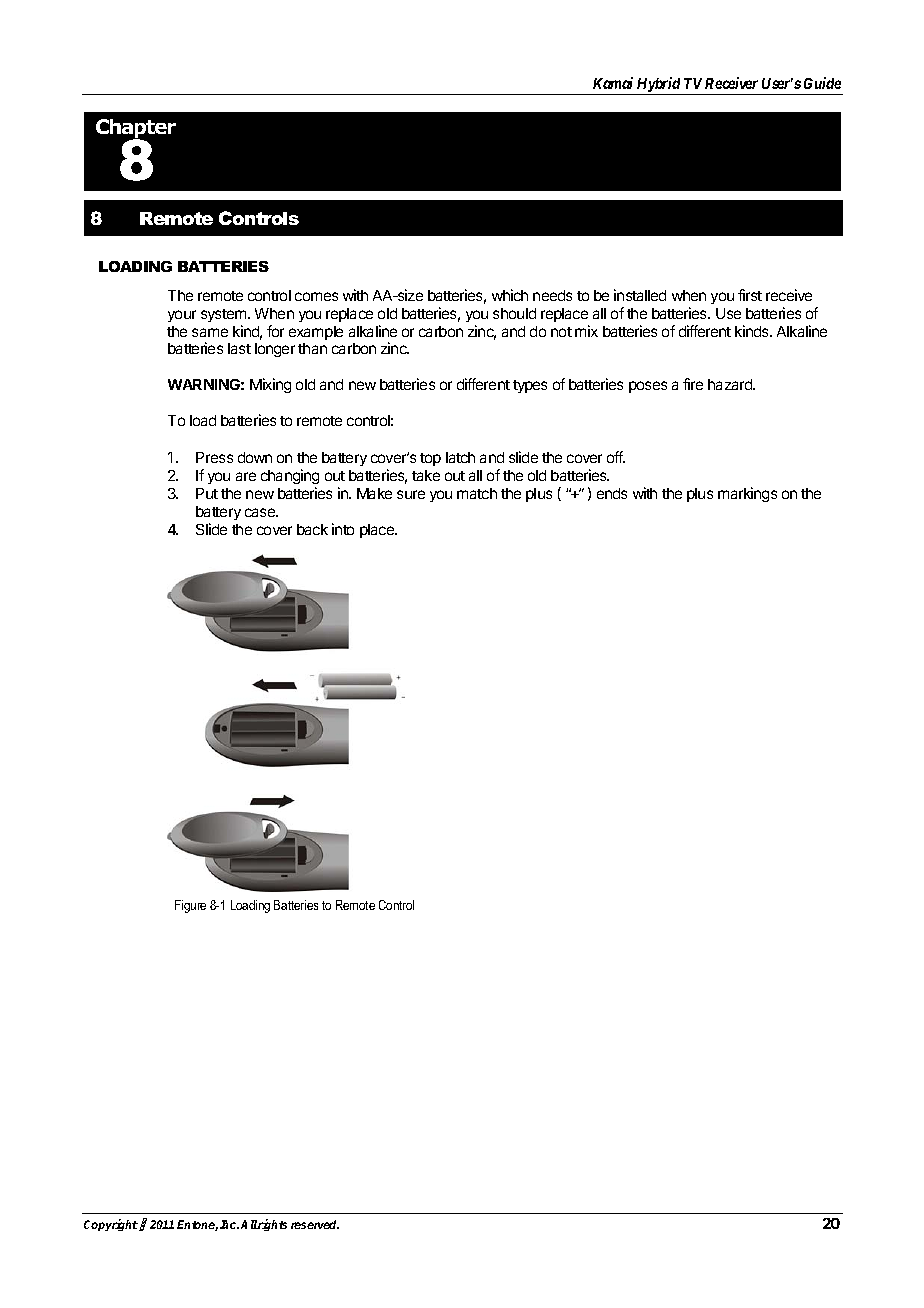 The height and width of the document is (1308, 924). What do you see at coordinates (210, 332) in the document?
I see `same` at bounding box center [210, 332].
